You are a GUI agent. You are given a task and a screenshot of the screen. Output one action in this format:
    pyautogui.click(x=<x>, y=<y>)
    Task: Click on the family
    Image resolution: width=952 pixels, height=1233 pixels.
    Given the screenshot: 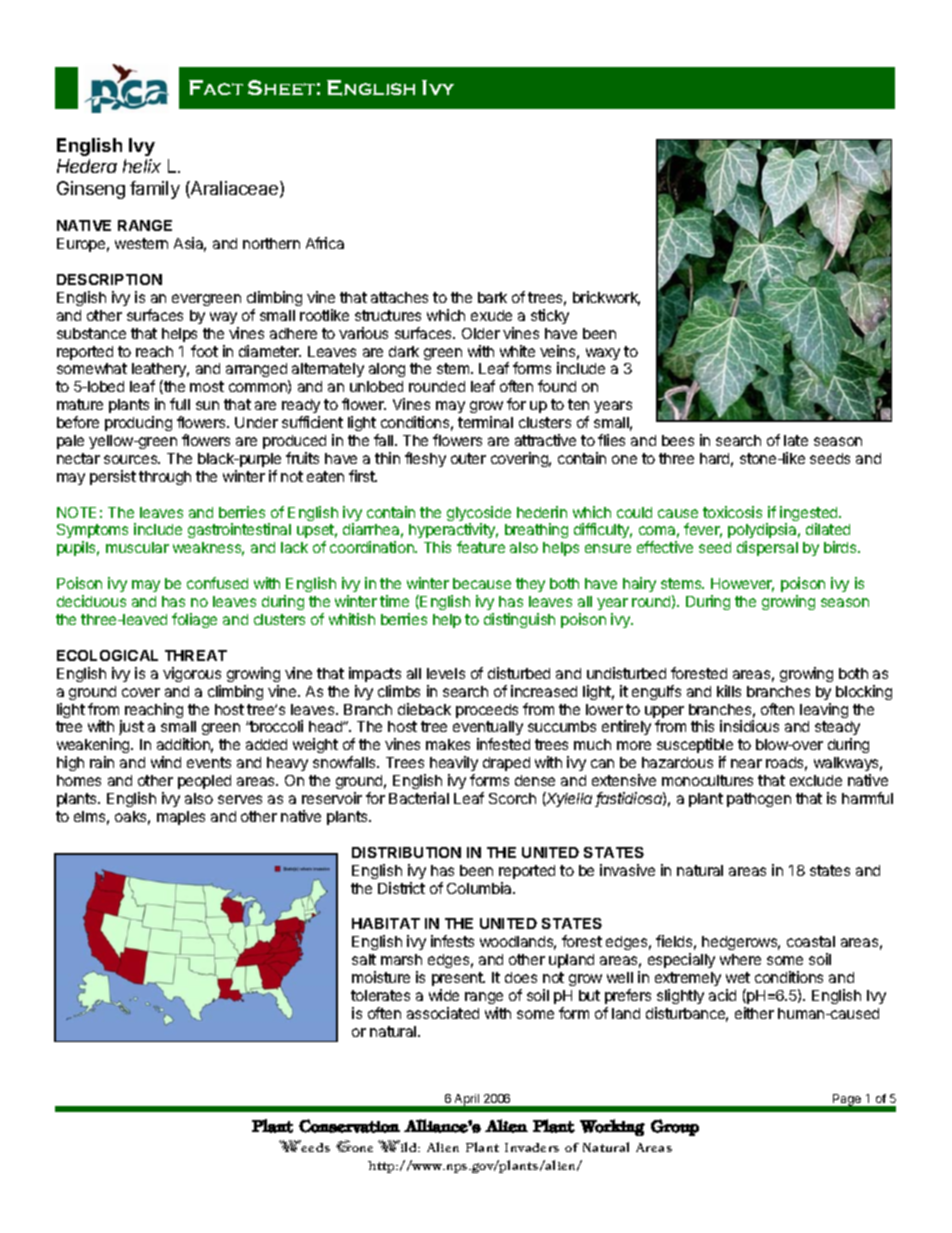 What is the action you would take?
    pyautogui.click(x=155, y=190)
